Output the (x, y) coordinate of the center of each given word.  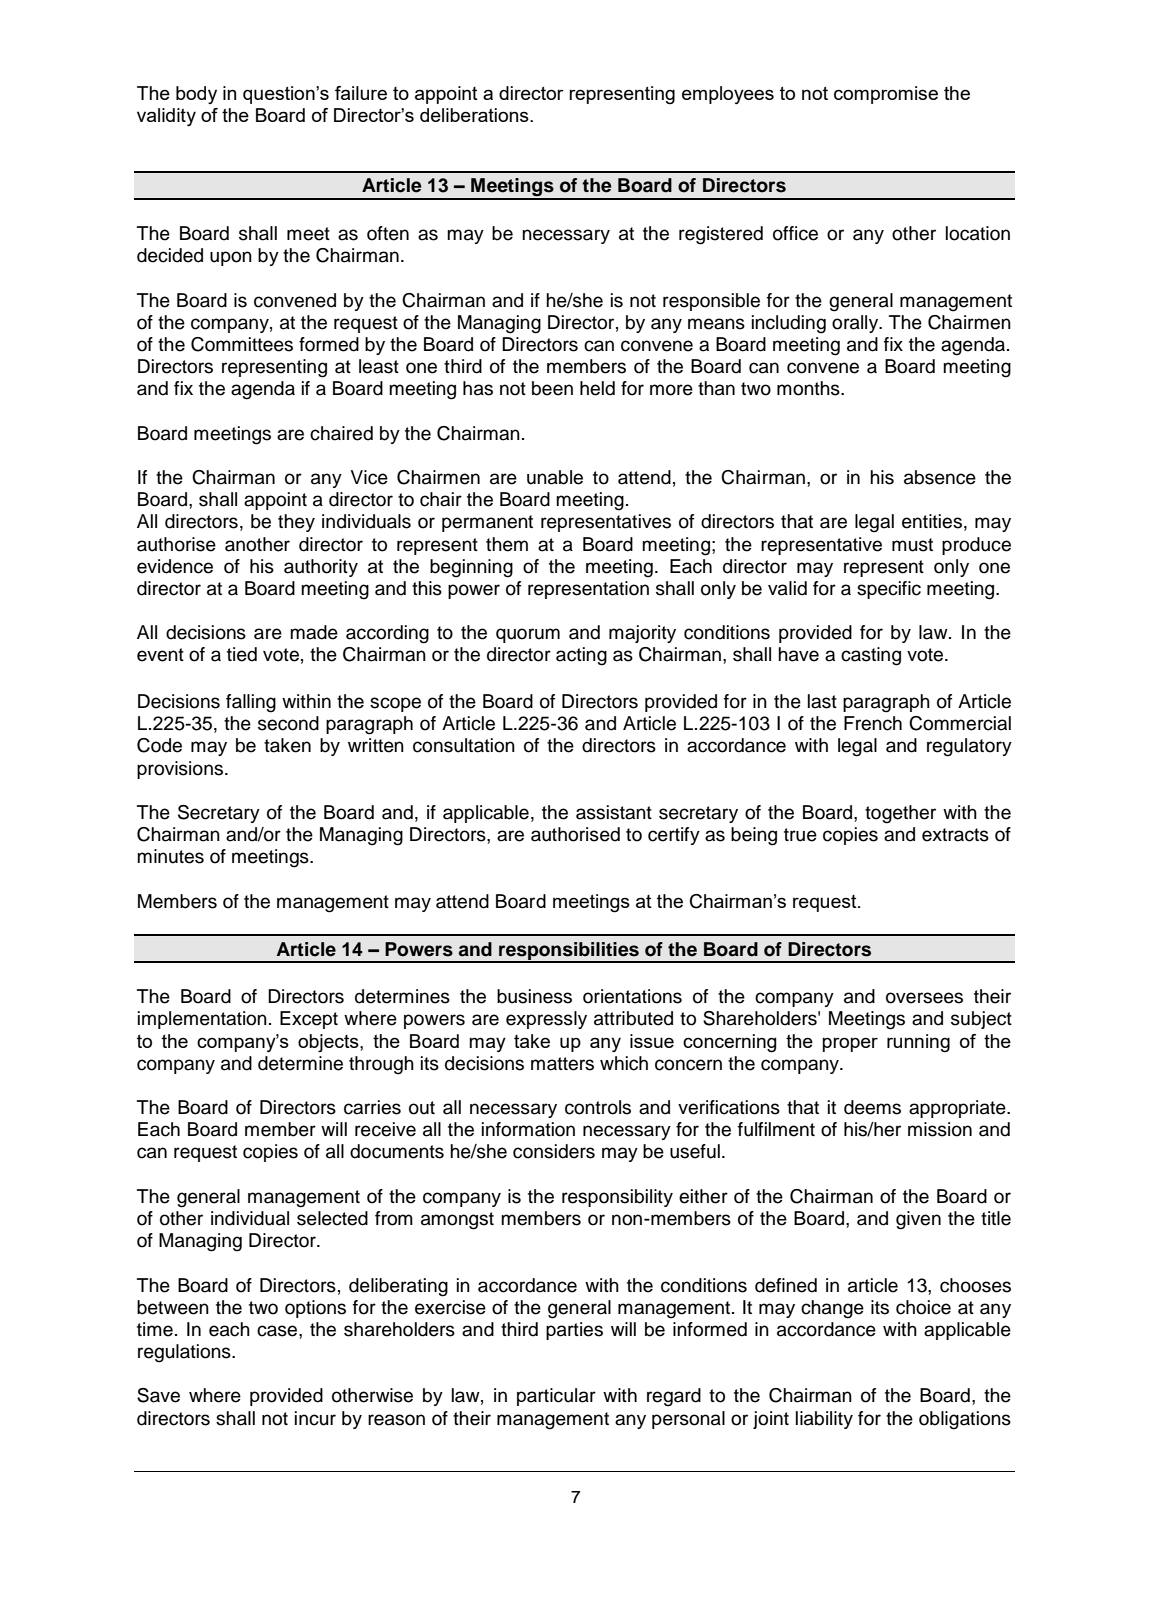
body (196, 95)
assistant (614, 812)
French (873, 723)
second (288, 723)
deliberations (475, 115)
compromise (886, 95)
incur (315, 1418)
